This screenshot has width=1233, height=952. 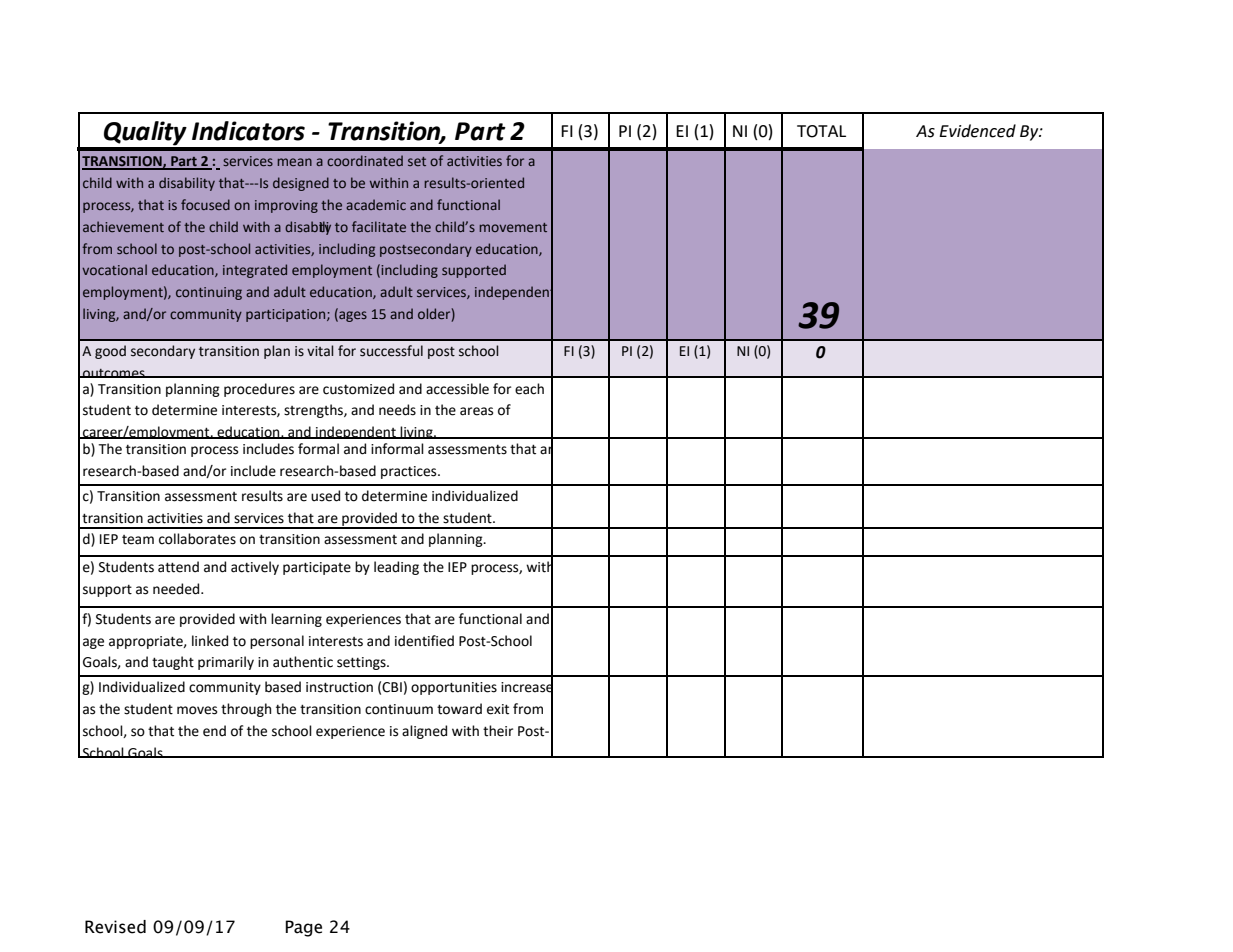 I want to click on Indicators, so click(x=248, y=131).
